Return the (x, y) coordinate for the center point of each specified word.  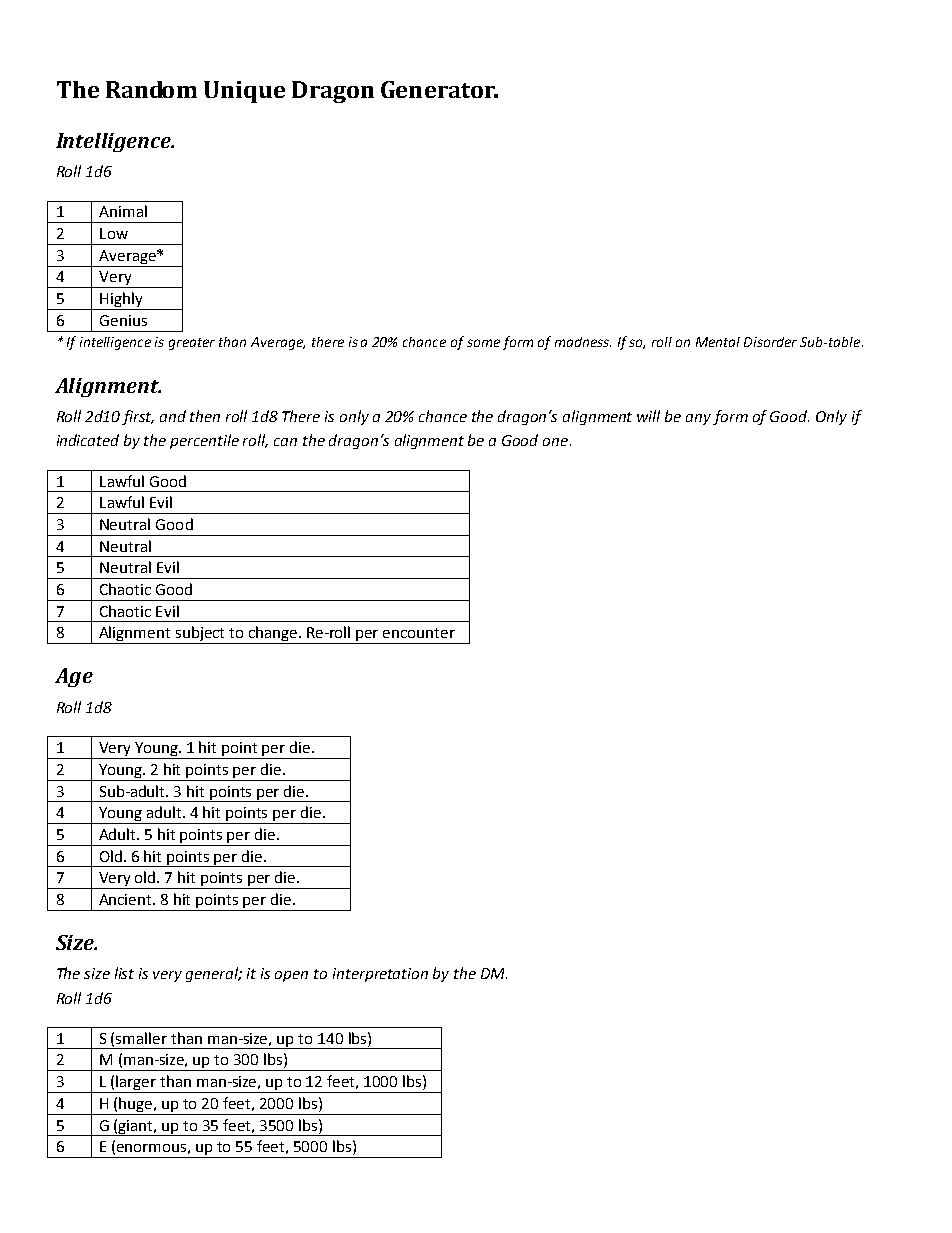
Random (151, 89)
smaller (141, 1038)
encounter (419, 633)
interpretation (380, 975)
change (272, 635)
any (698, 419)
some (483, 343)
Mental (718, 342)
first (138, 417)
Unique (244, 92)
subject (200, 635)
